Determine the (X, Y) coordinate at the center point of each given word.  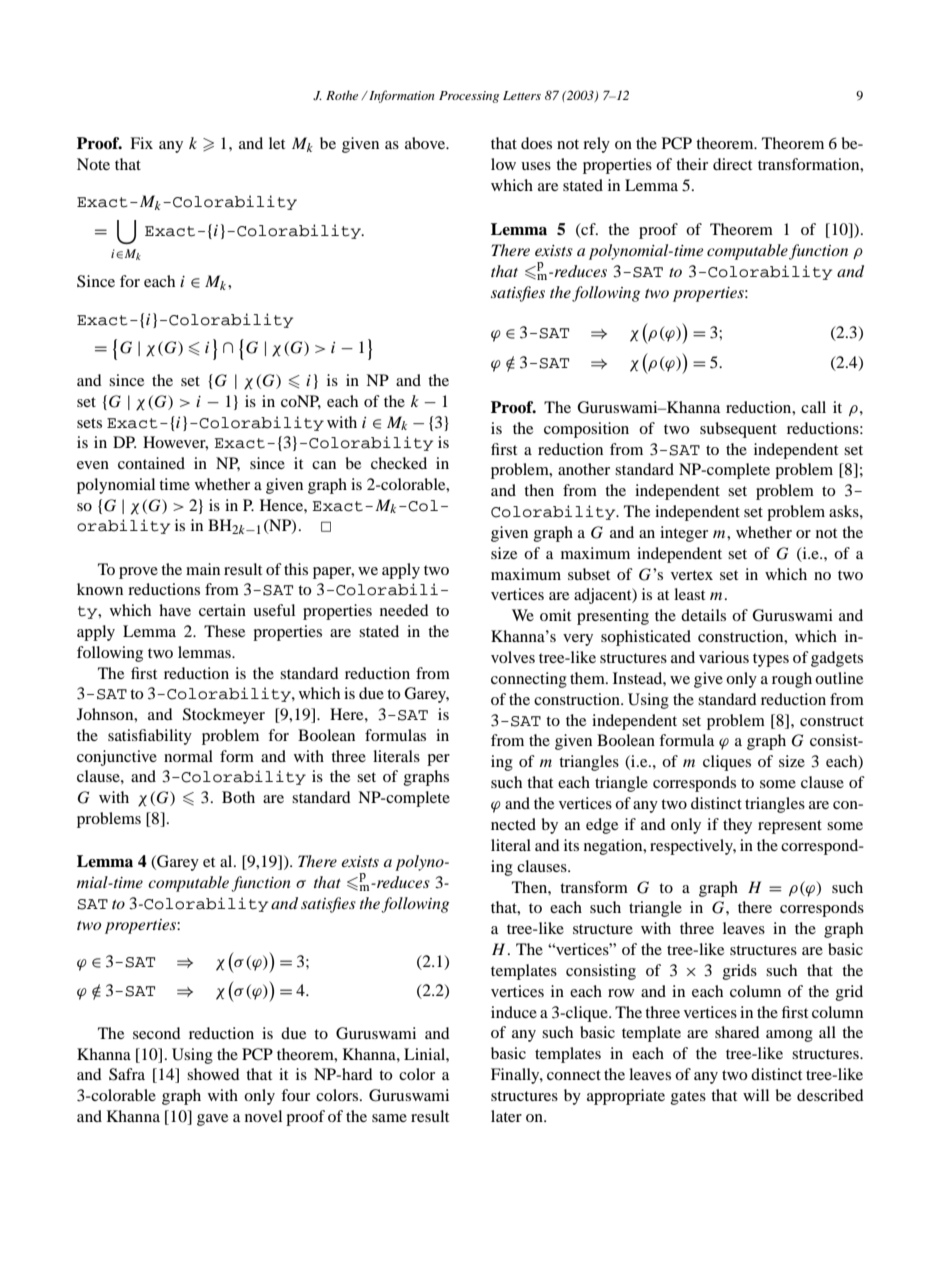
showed (213, 1074)
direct (732, 164)
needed (404, 610)
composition (586, 430)
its (571, 845)
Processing (469, 97)
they (737, 826)
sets (89, 423)
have (175, 610)
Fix (141, 143)
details (703, 615)
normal (188, 756)
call (813, 407)
